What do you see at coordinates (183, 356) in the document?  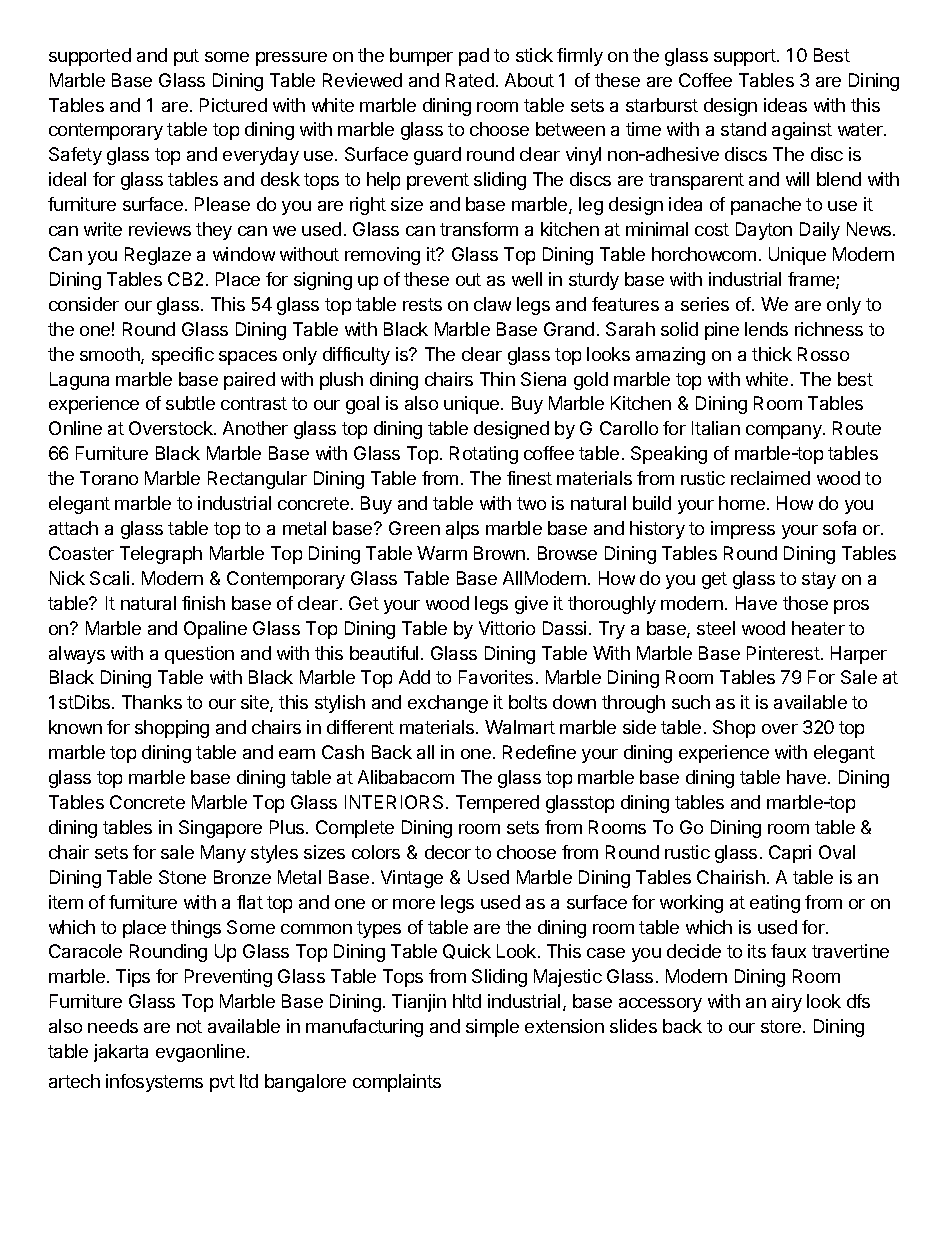 I see `specific` at bounding box center [183, 356].
